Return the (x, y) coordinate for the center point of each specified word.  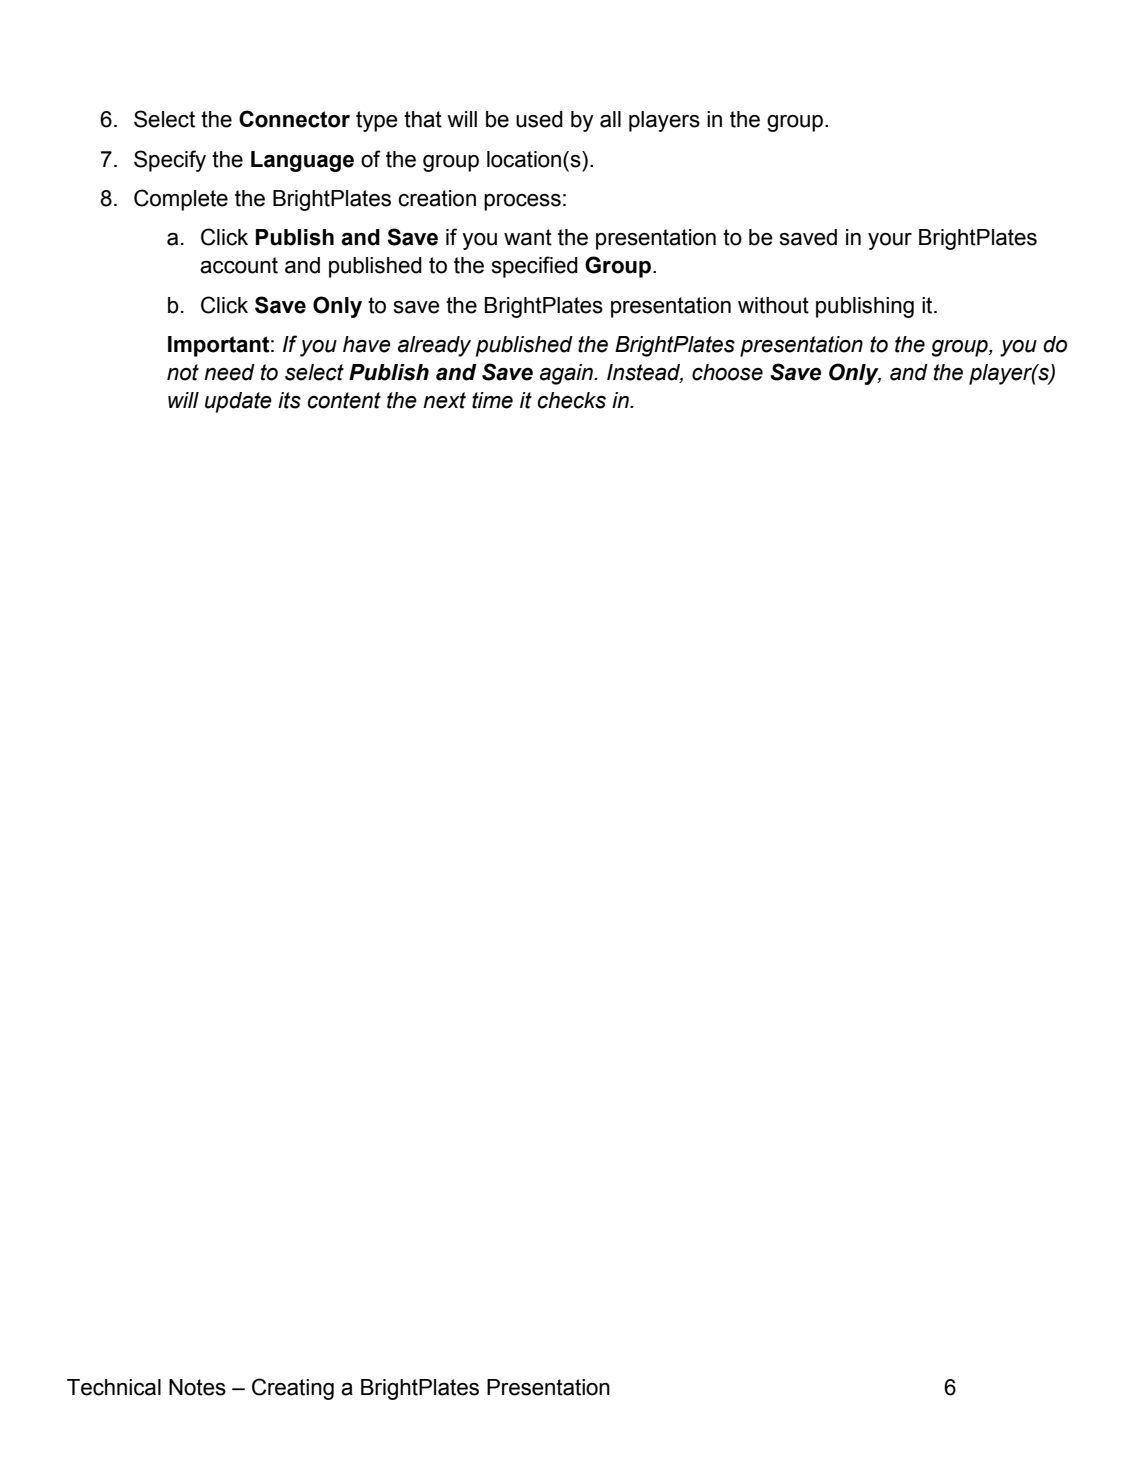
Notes (197, 1387)
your (890, 241)
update (238, 402)
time (492, 400)
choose (727, 372)
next (444, 400)
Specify (170, 161)
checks (571, 400)
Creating (293, 1389)
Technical (114, 1387)
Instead (645, 373)
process (522, 202)
